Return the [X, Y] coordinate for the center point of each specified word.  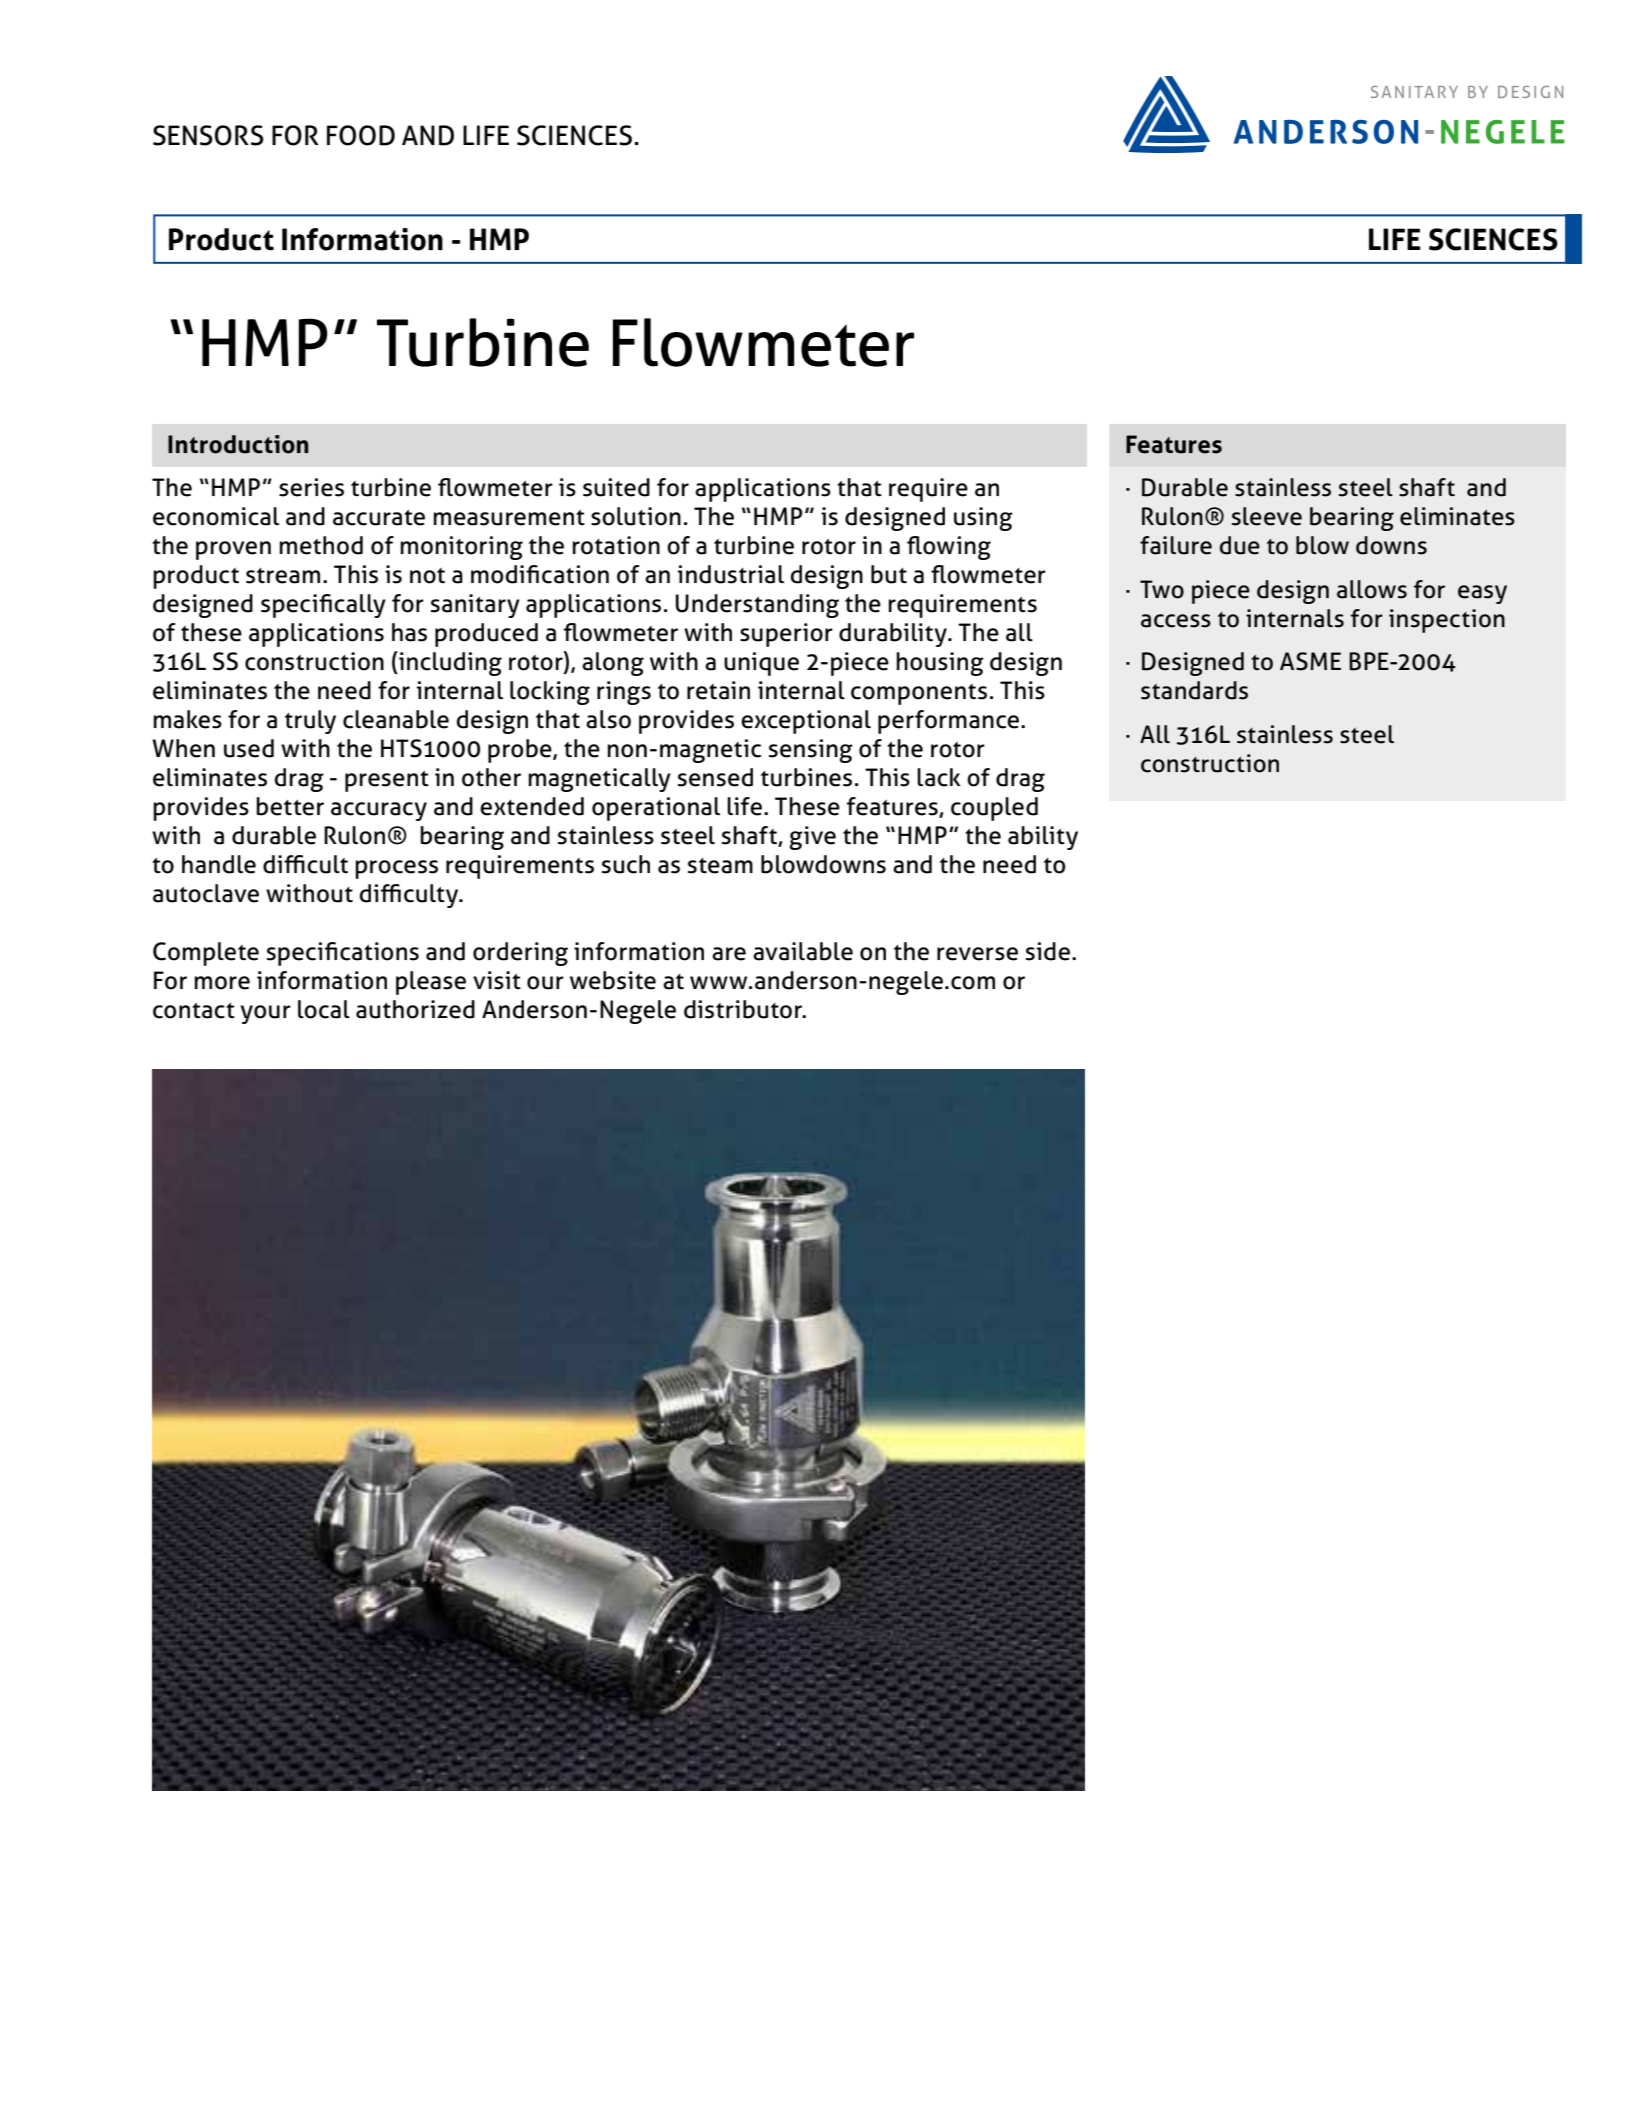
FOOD [361, 135]
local [324, 1009]
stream [283, 576]
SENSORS [208, 135]
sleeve [1267, 516]
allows [1372, 589]
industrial [731, 574]
